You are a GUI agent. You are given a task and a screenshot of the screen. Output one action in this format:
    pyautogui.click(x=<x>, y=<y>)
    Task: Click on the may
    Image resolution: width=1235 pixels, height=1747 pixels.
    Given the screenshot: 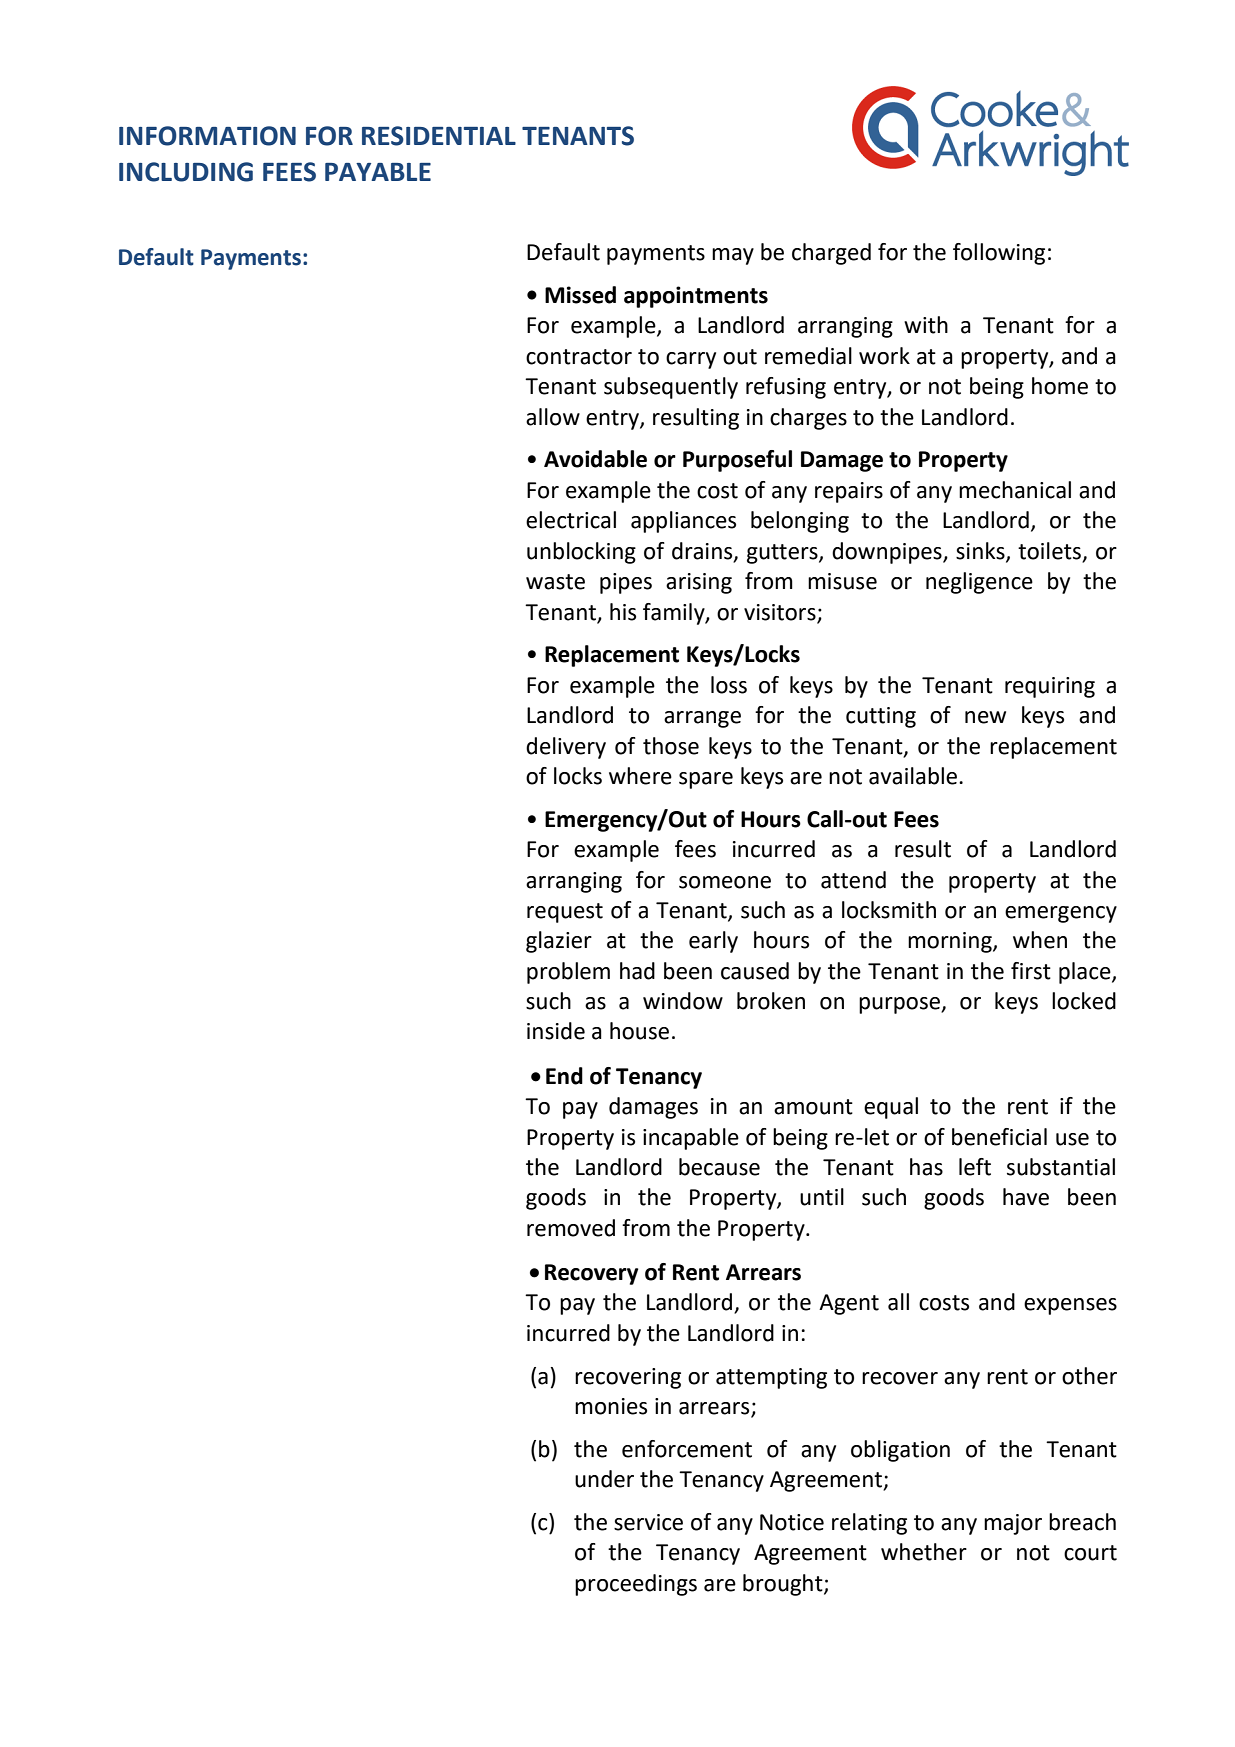 What is the action you would take?
    pyautogui.click(x=733, y=256)
